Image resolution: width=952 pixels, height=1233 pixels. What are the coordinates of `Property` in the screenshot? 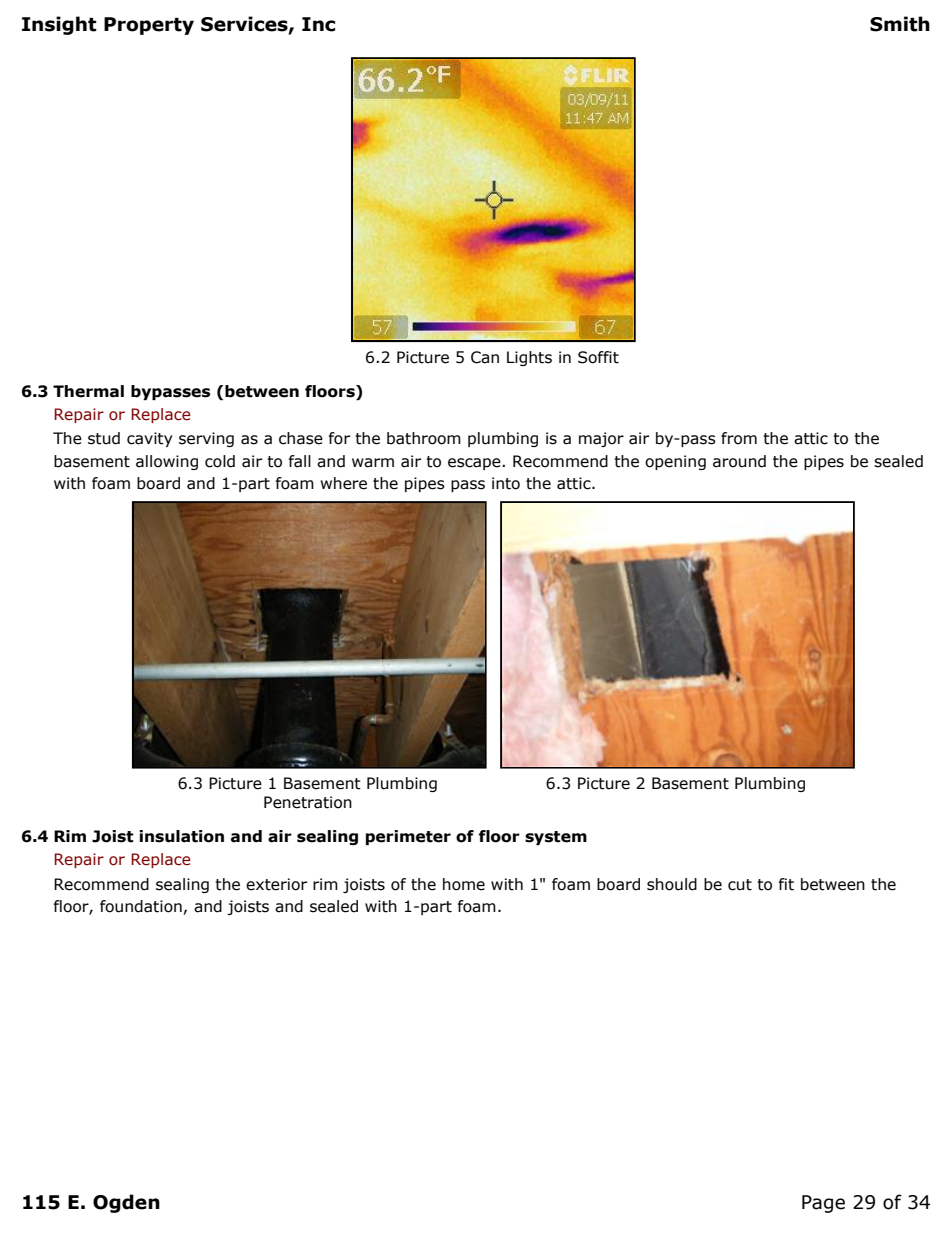 It's located at (149, 26).
